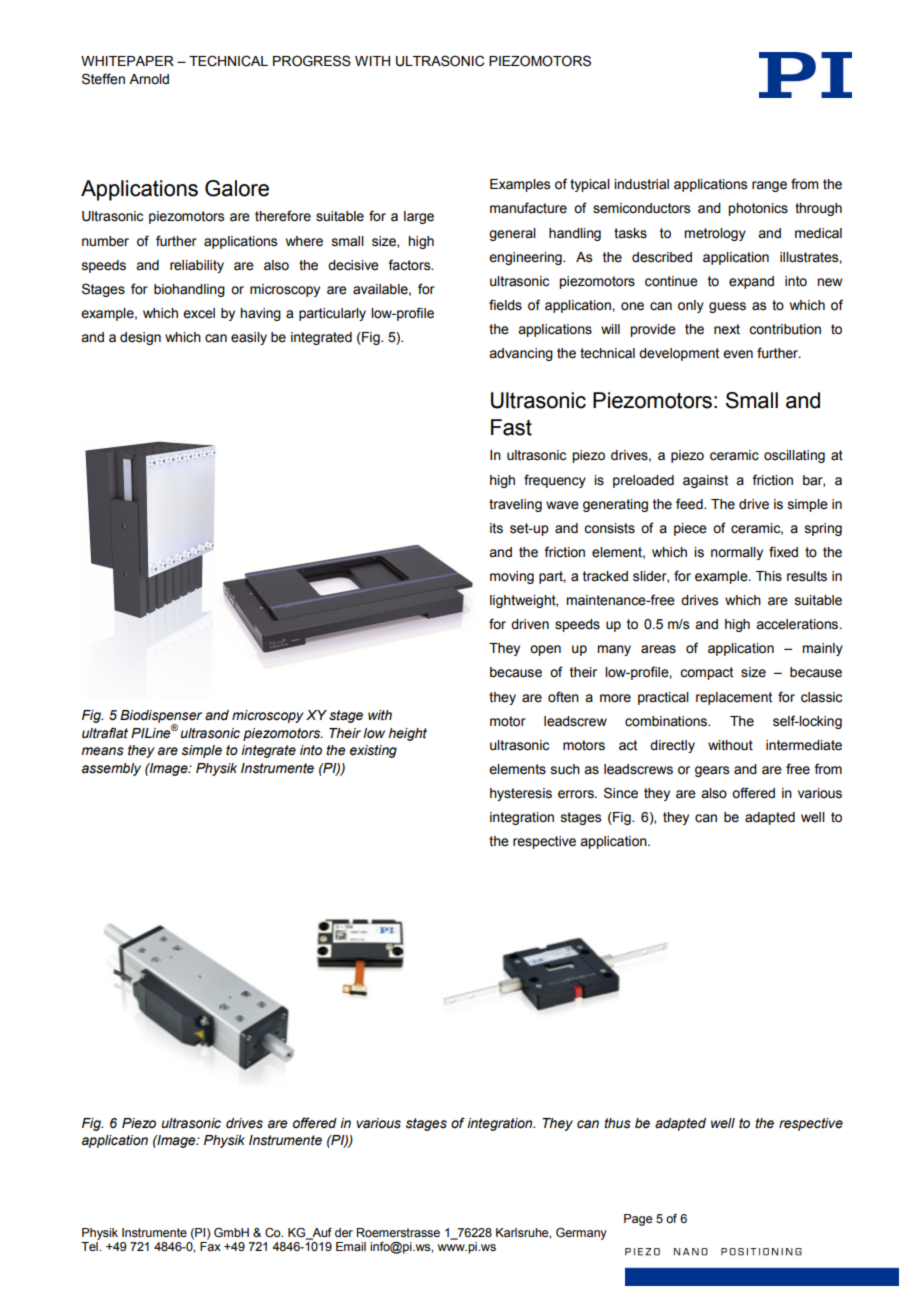 This screenshot has width=924, height=1308. Describe the element at coordinates (769, 186) in the screenshot. I see `range` at that location.
